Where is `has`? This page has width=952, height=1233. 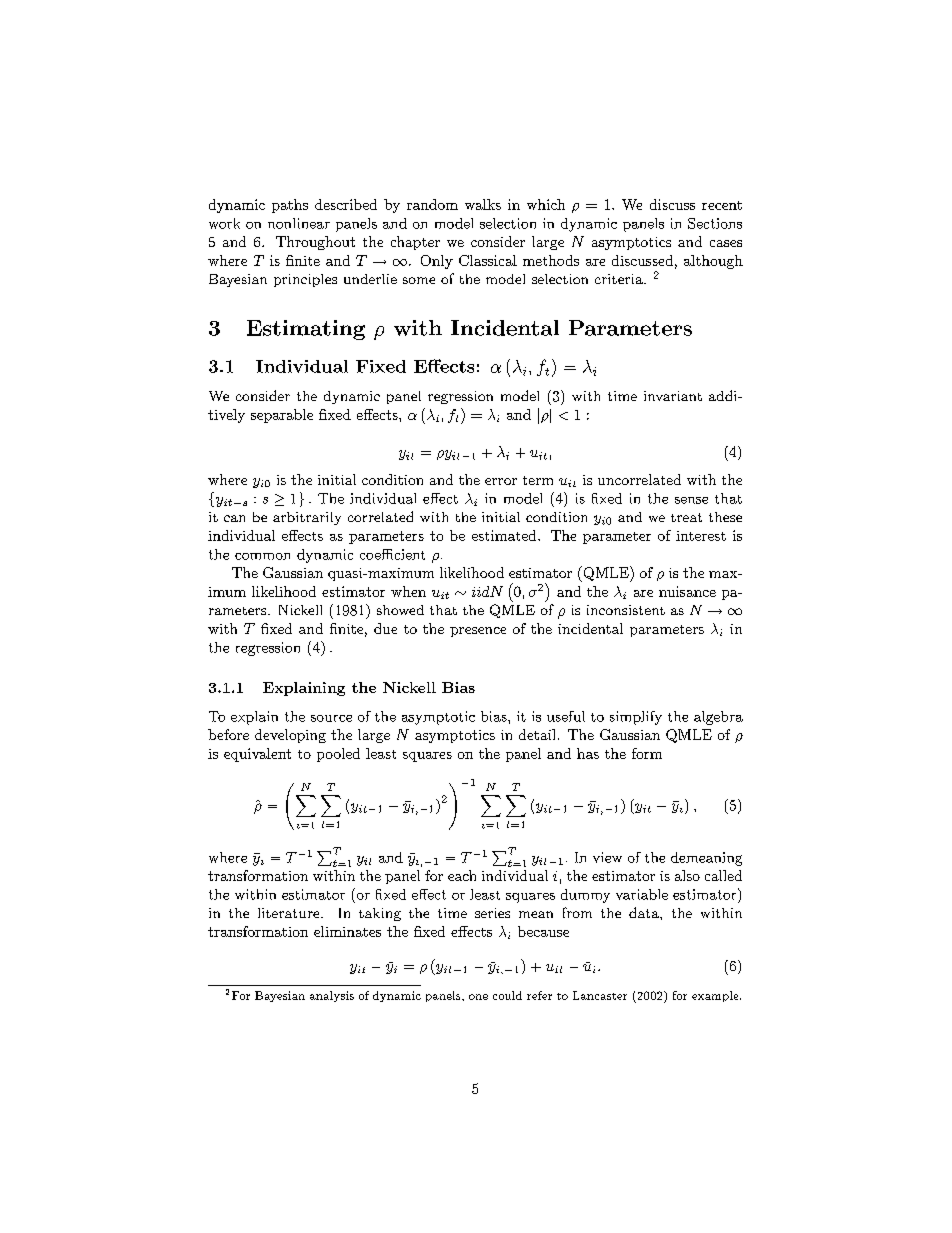 has is located at coordinates (588, 753).
